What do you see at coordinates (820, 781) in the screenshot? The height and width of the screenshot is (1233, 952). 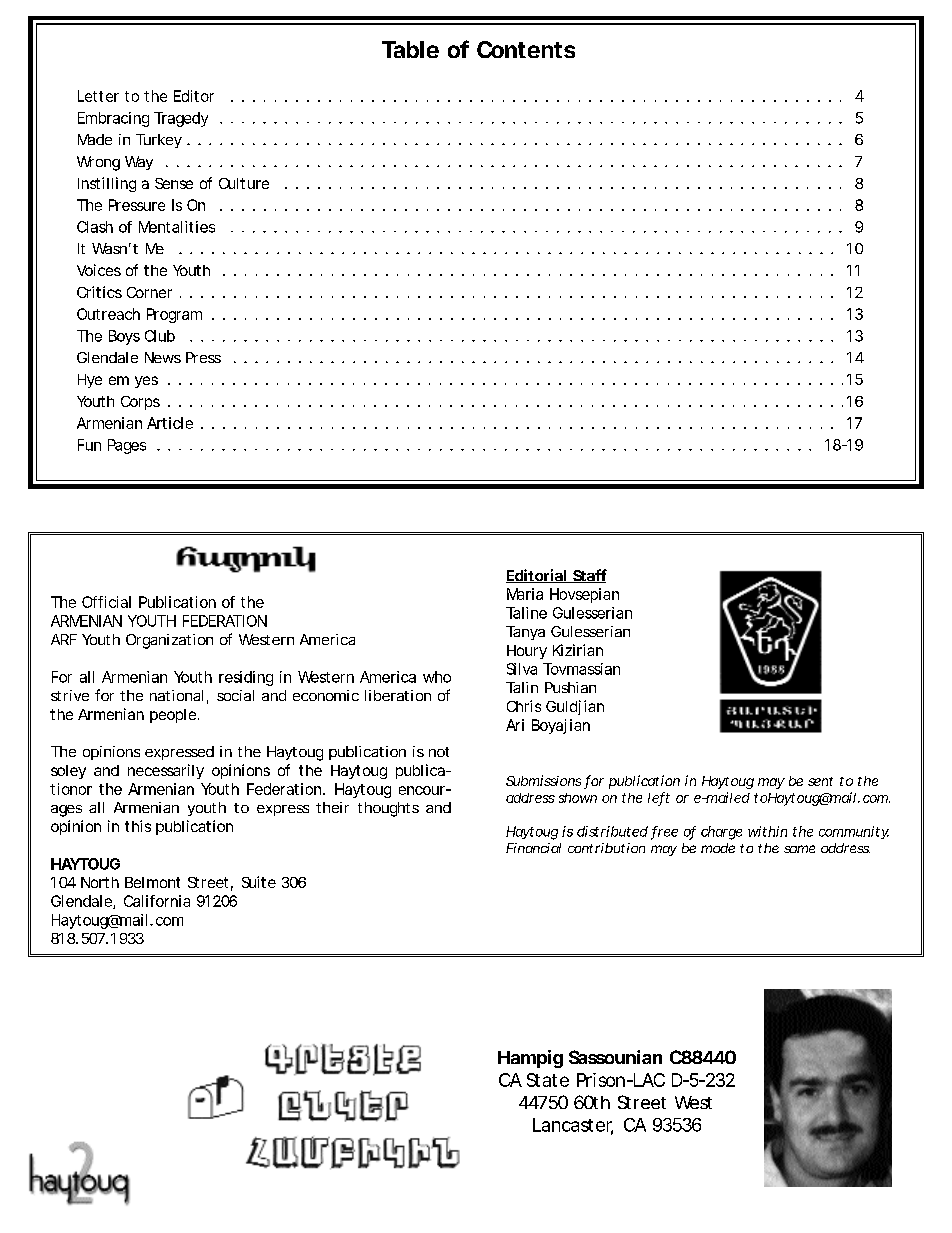 I see `sent` at bounding box center [820, 781].
